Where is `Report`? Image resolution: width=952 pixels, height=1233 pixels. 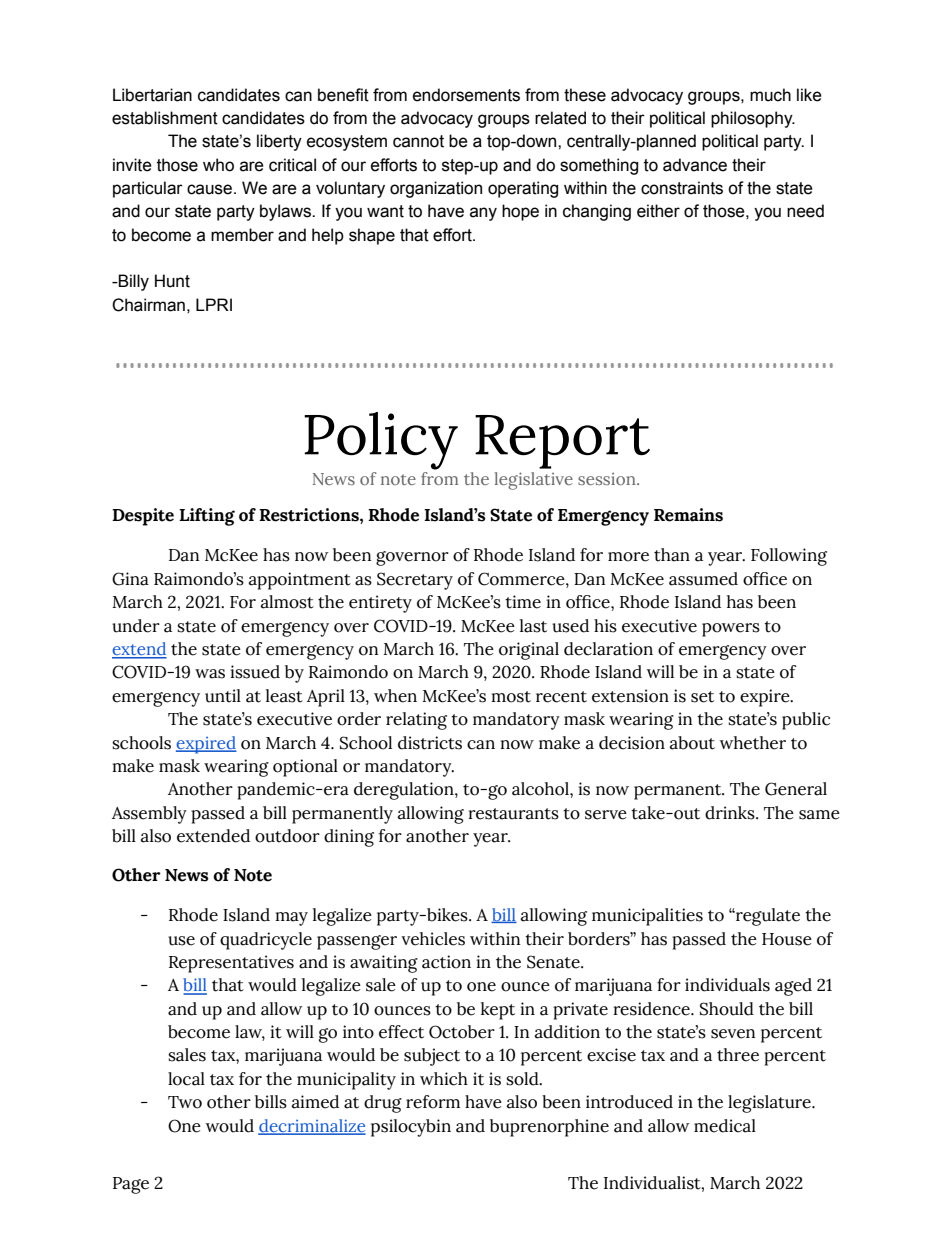 Report is located at coordinates (562, 442).
